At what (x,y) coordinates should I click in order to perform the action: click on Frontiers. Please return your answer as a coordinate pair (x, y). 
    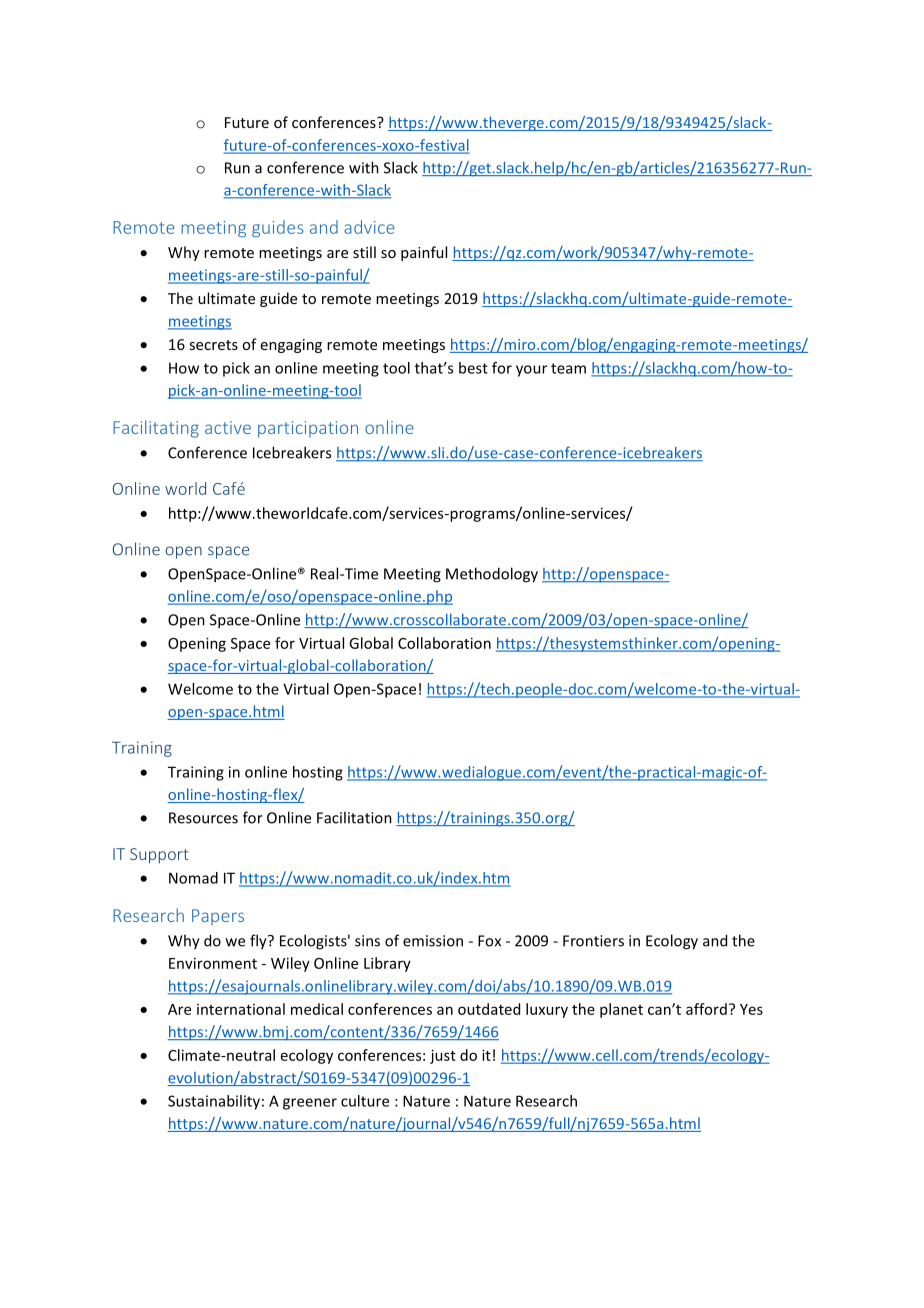
    Looking at the image, I should click on (593, 941).
